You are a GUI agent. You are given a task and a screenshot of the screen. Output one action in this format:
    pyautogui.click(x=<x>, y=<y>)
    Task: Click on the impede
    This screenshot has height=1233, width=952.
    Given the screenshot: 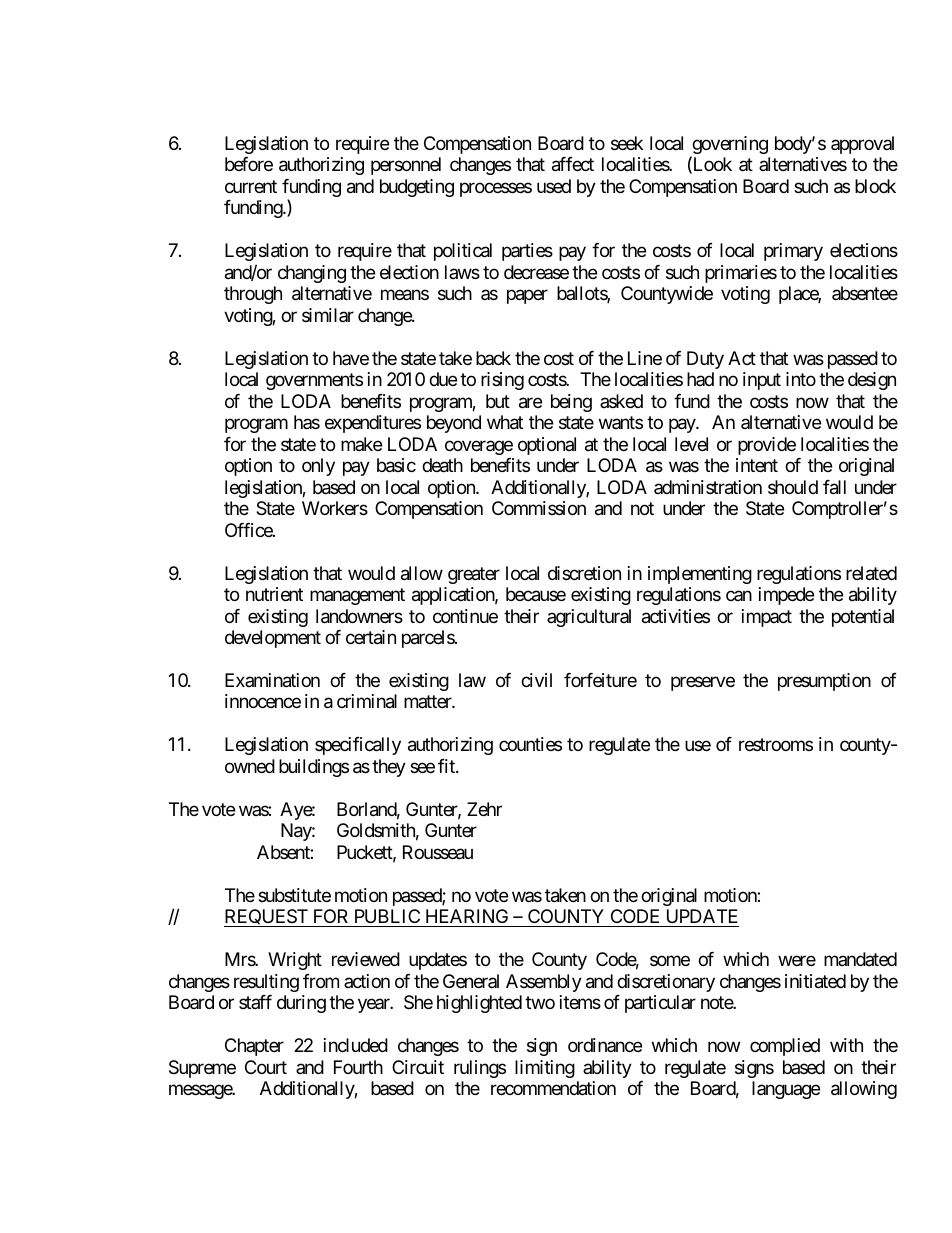 What is the action you would take?
    pyautogui.click(x=786, y=596)
